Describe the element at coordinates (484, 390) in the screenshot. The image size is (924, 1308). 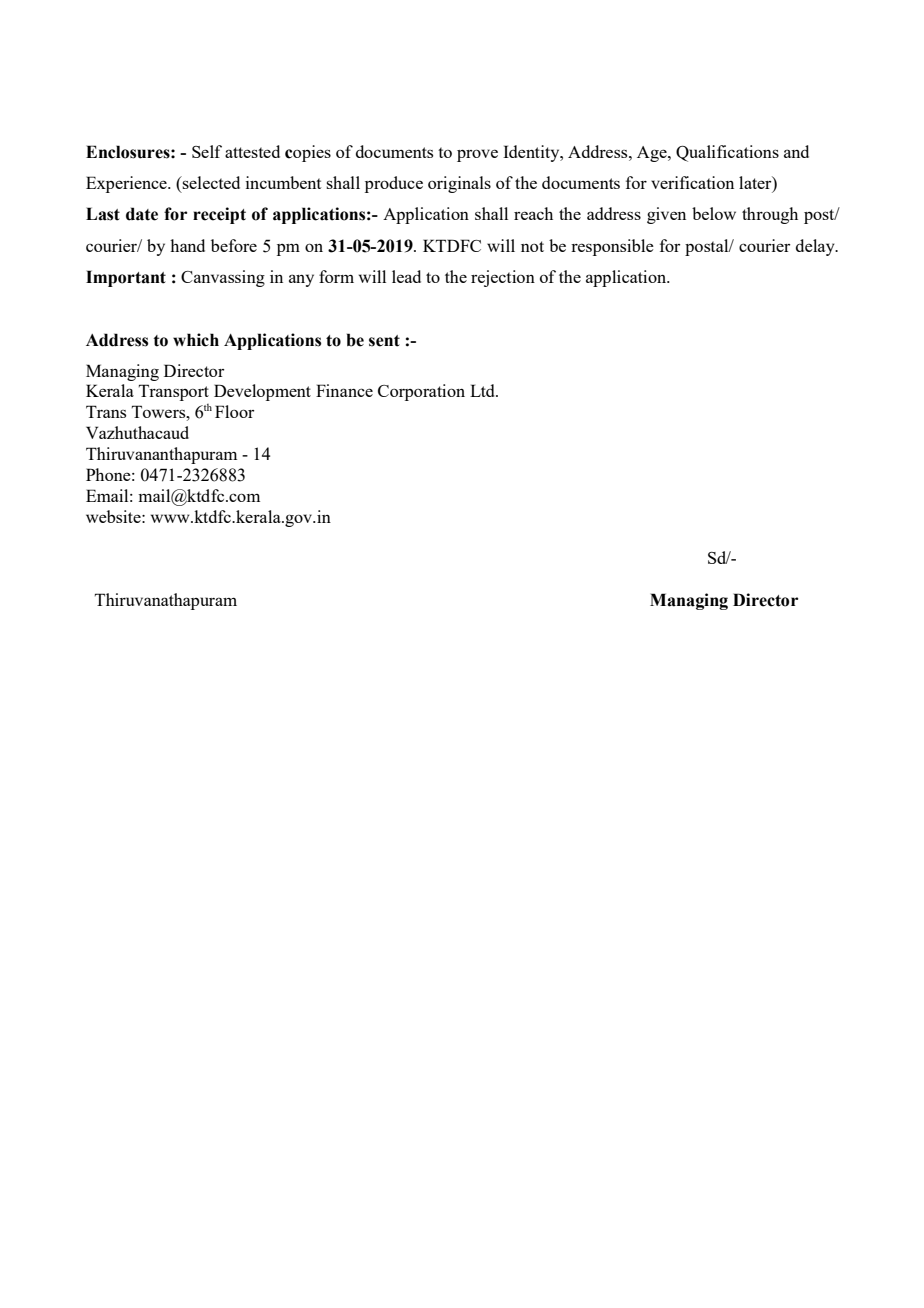
I see `Ltd` at that location.
